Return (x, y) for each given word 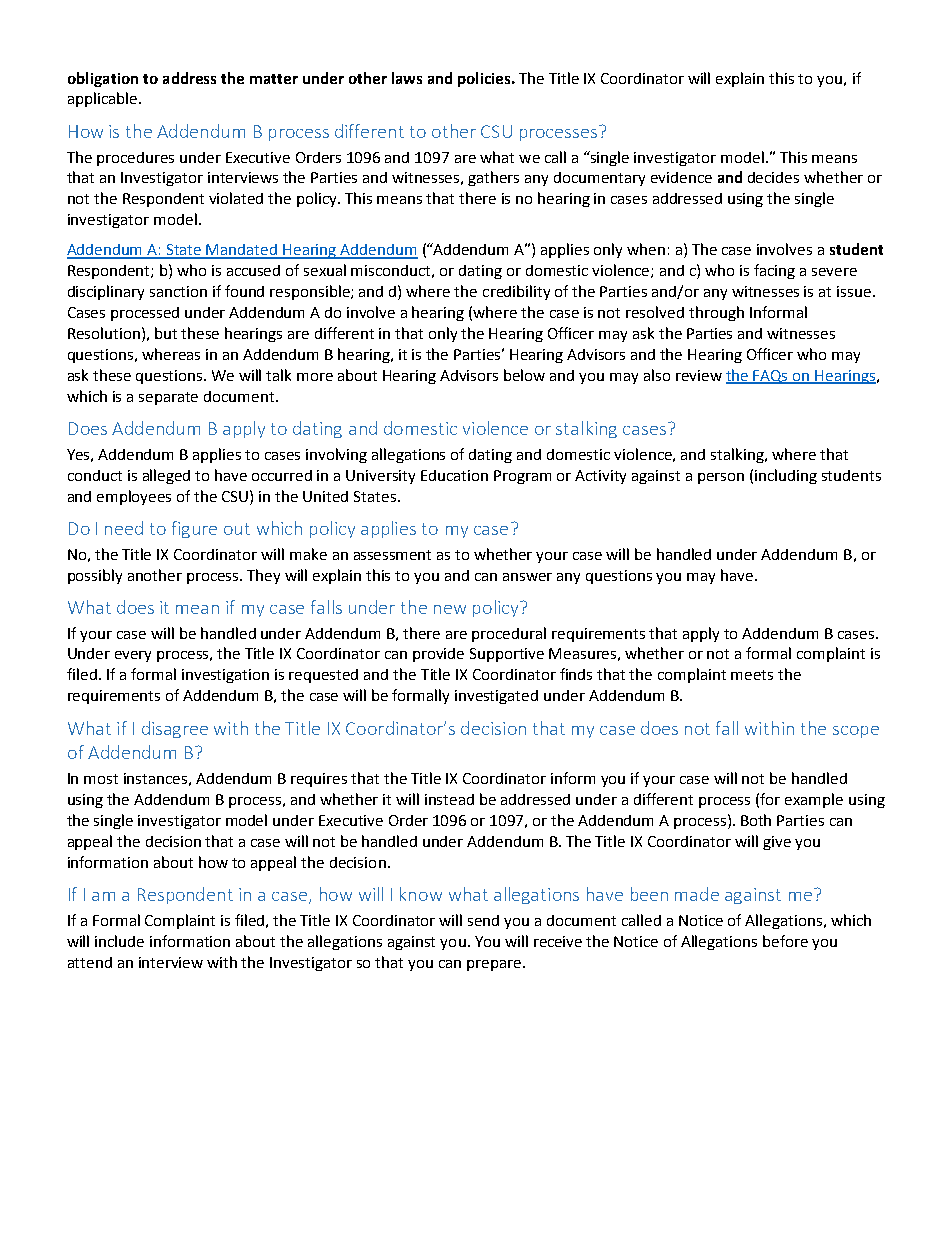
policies (485, 79)
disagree (175, 729)
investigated (496, 697)
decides (773, 177)
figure (194, 529)
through (716, 313)
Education (454, 475)
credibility (516, 292)
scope (856, 732)
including (786, 476)
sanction (178, 291)
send (483, 920)
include (119, 941)
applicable (104, 99)
